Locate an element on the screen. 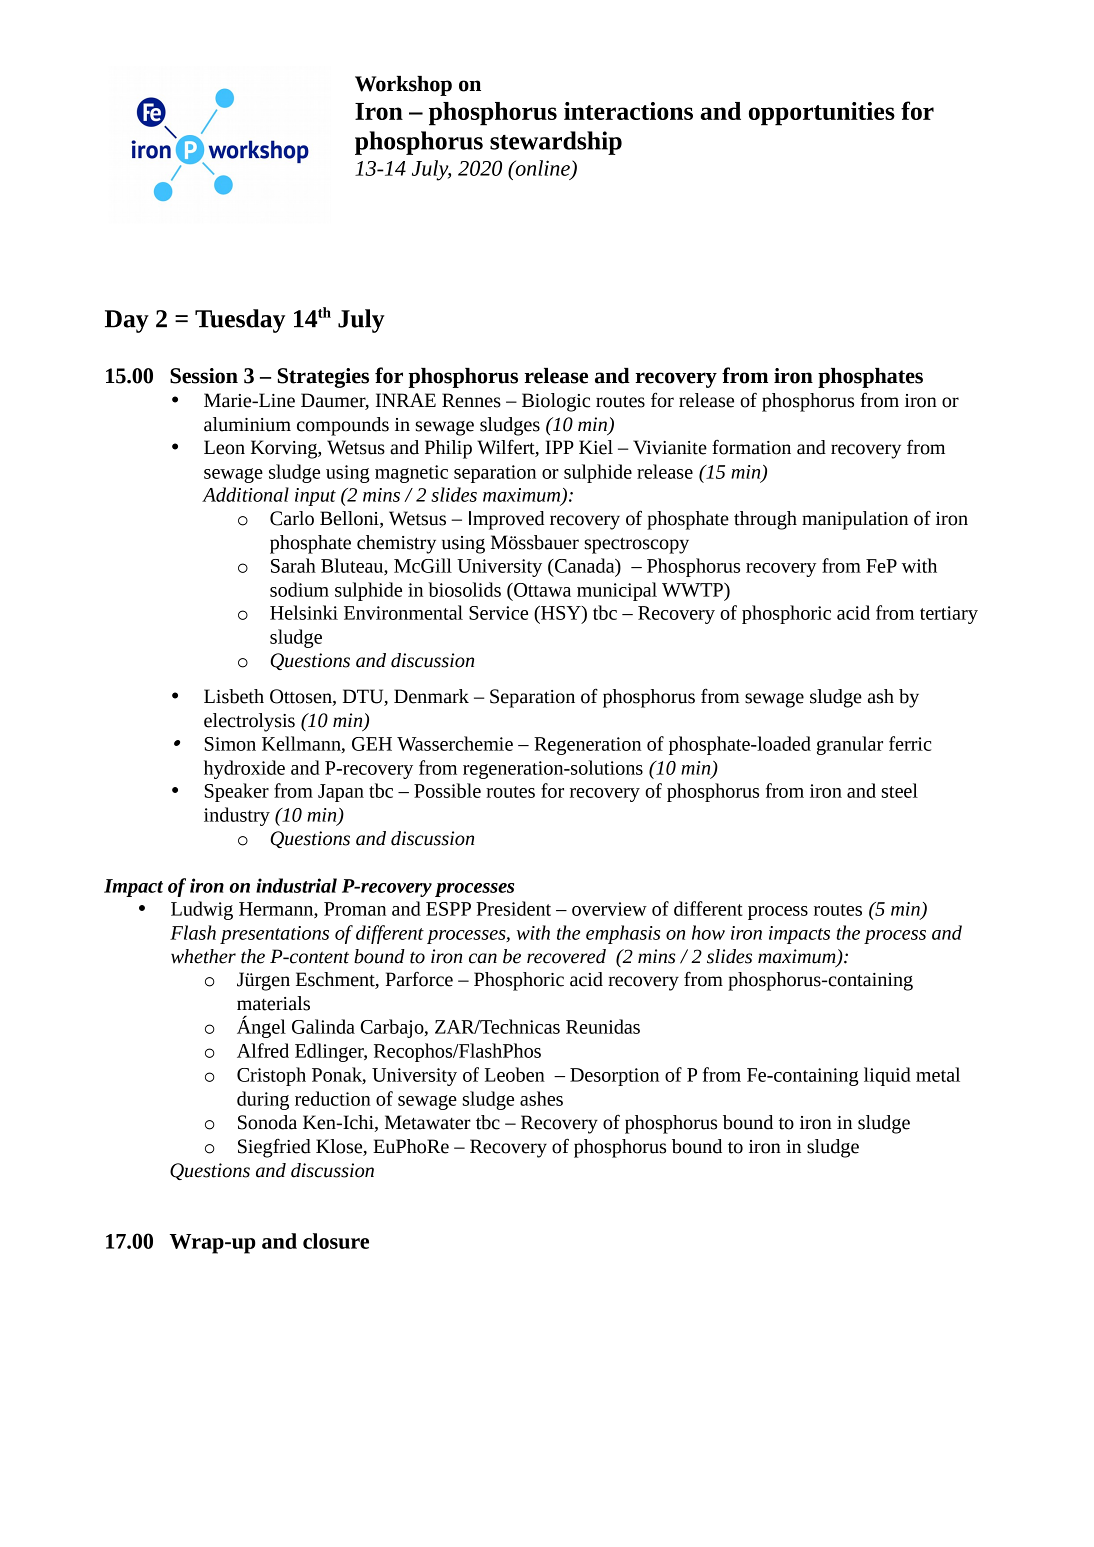 This screenshot has height=1547, width=1094. liquid is located at coordinates (887, 1076).
